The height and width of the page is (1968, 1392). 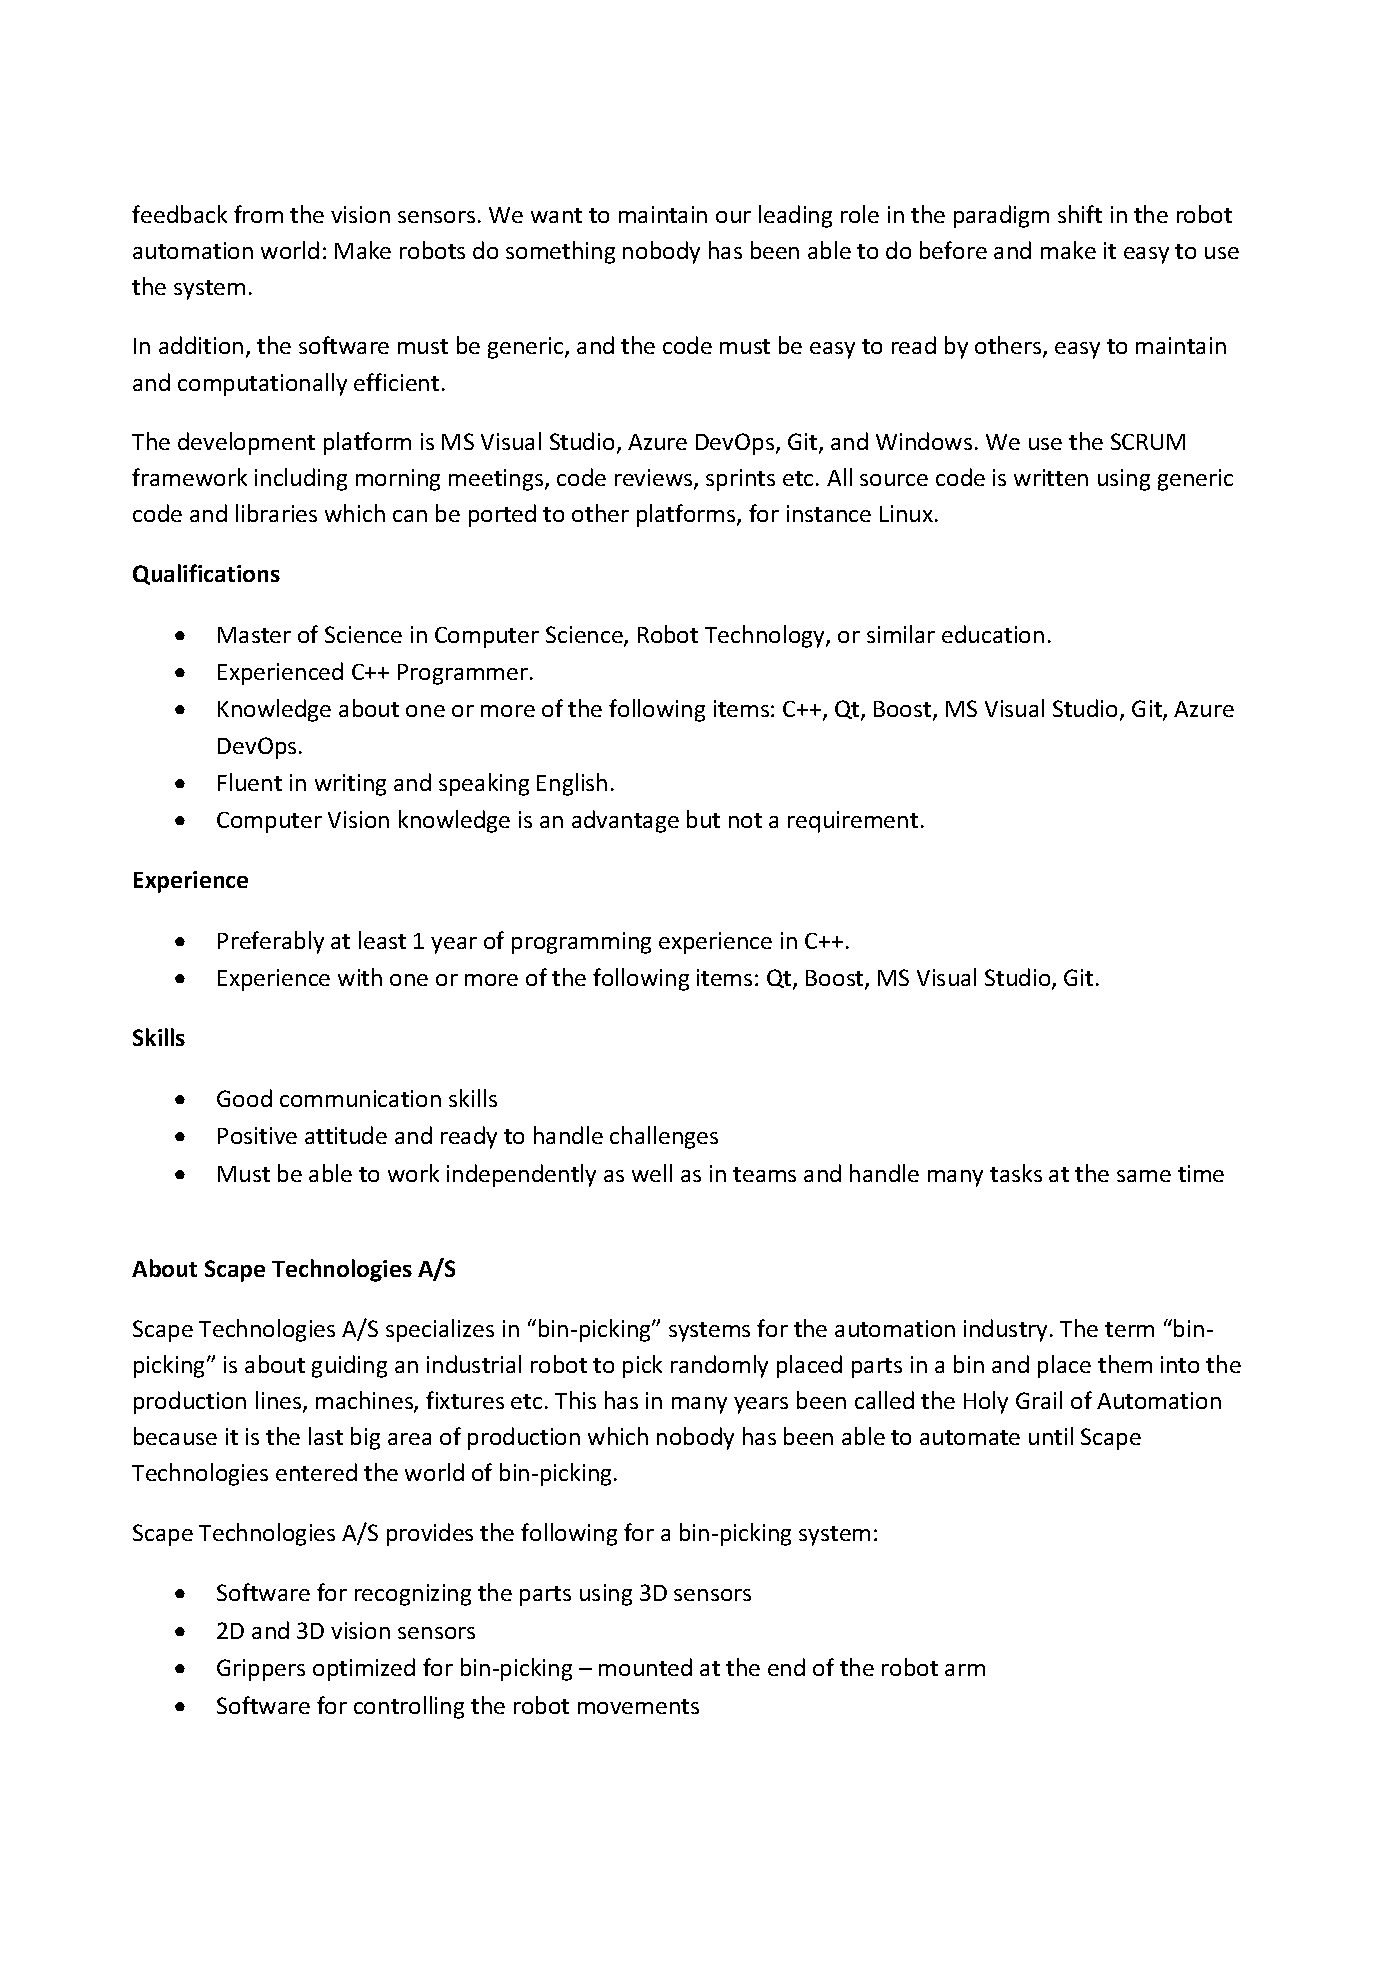 What do you see at coordinates (1080, 214) in the page?
I see `shift` at bounding box center [1080, 214].
